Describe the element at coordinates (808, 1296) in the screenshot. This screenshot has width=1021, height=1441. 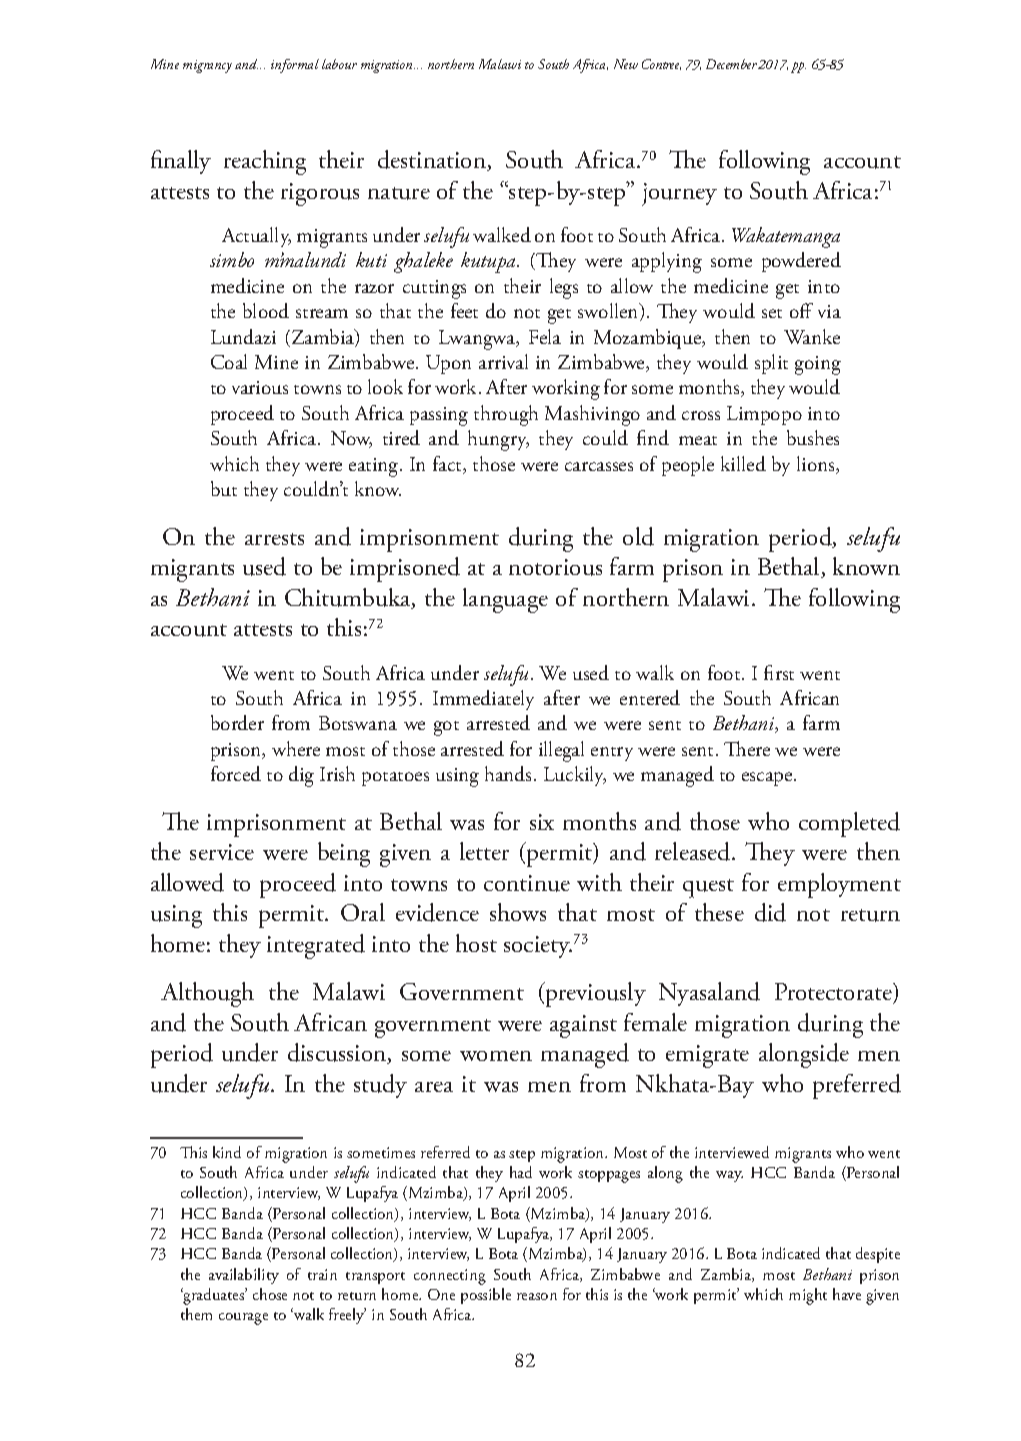
I see `might` at that location.
